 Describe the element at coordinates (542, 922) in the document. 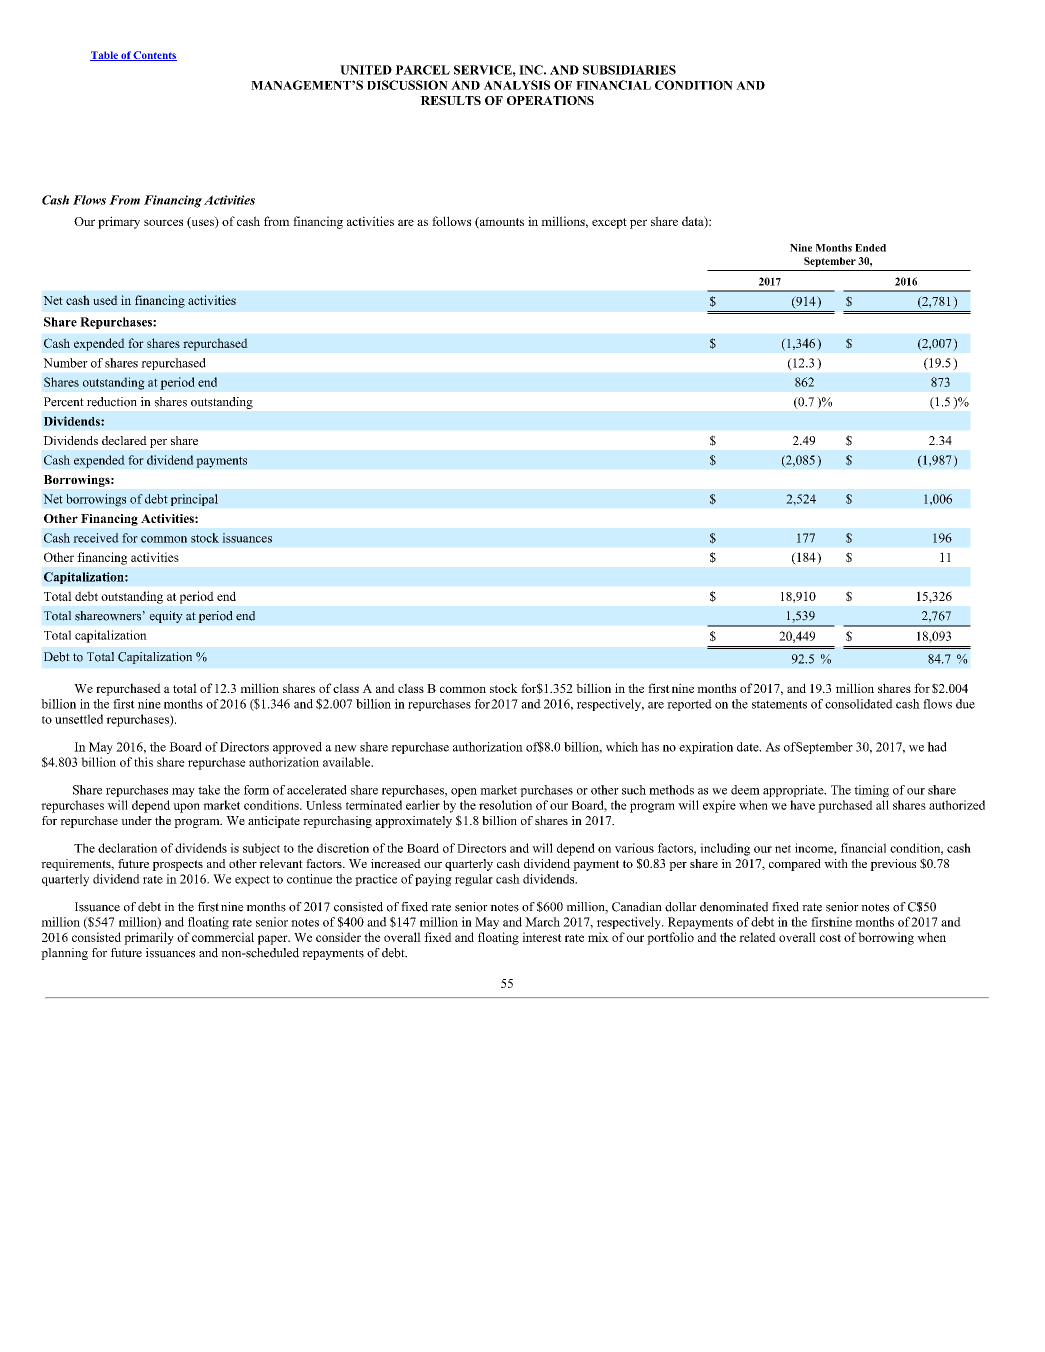

I see `March` at that location.
